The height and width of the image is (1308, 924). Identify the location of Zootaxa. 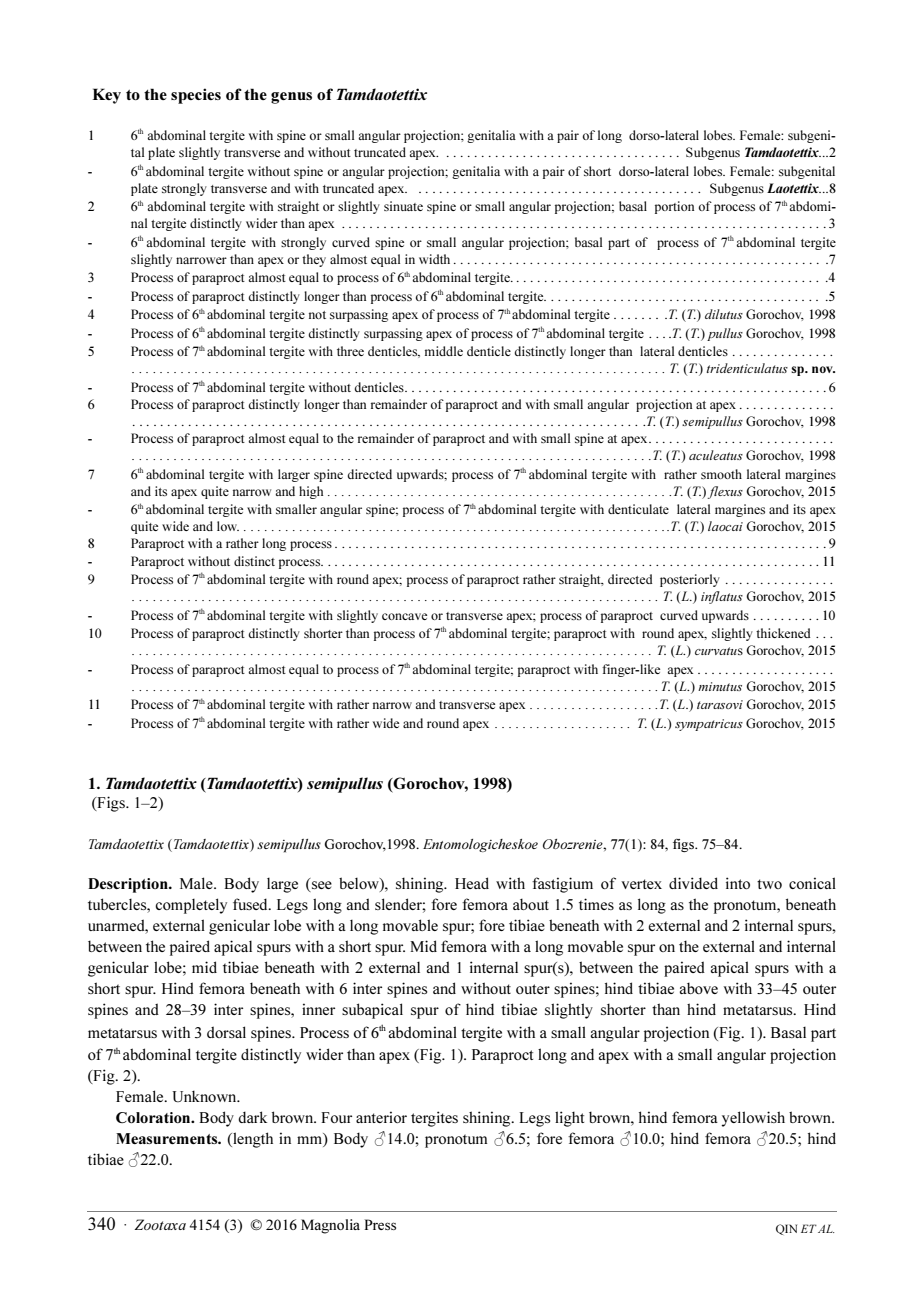
(160, 1224).
